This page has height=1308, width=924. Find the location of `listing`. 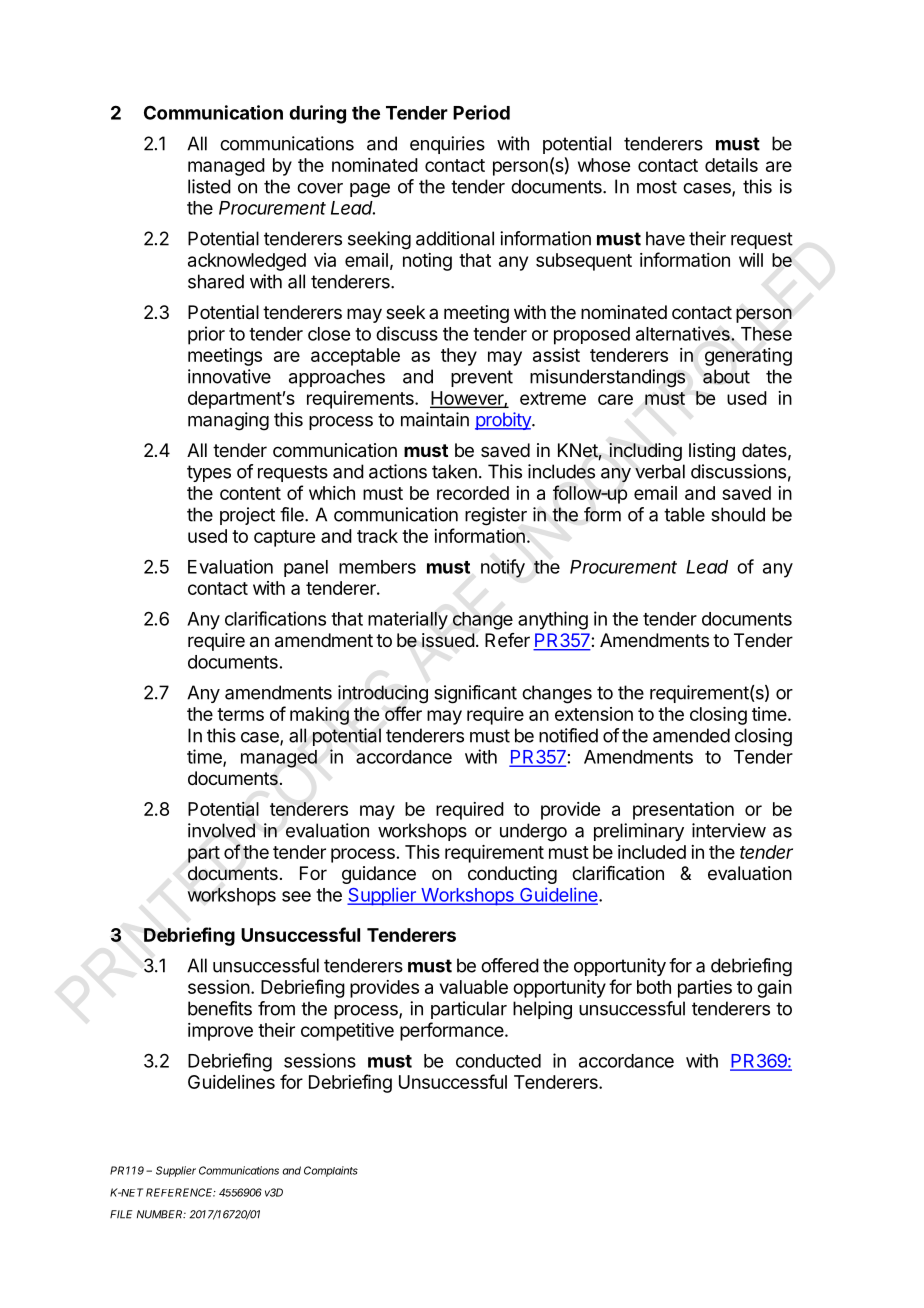

listing is located at coordinates (712, 452).
